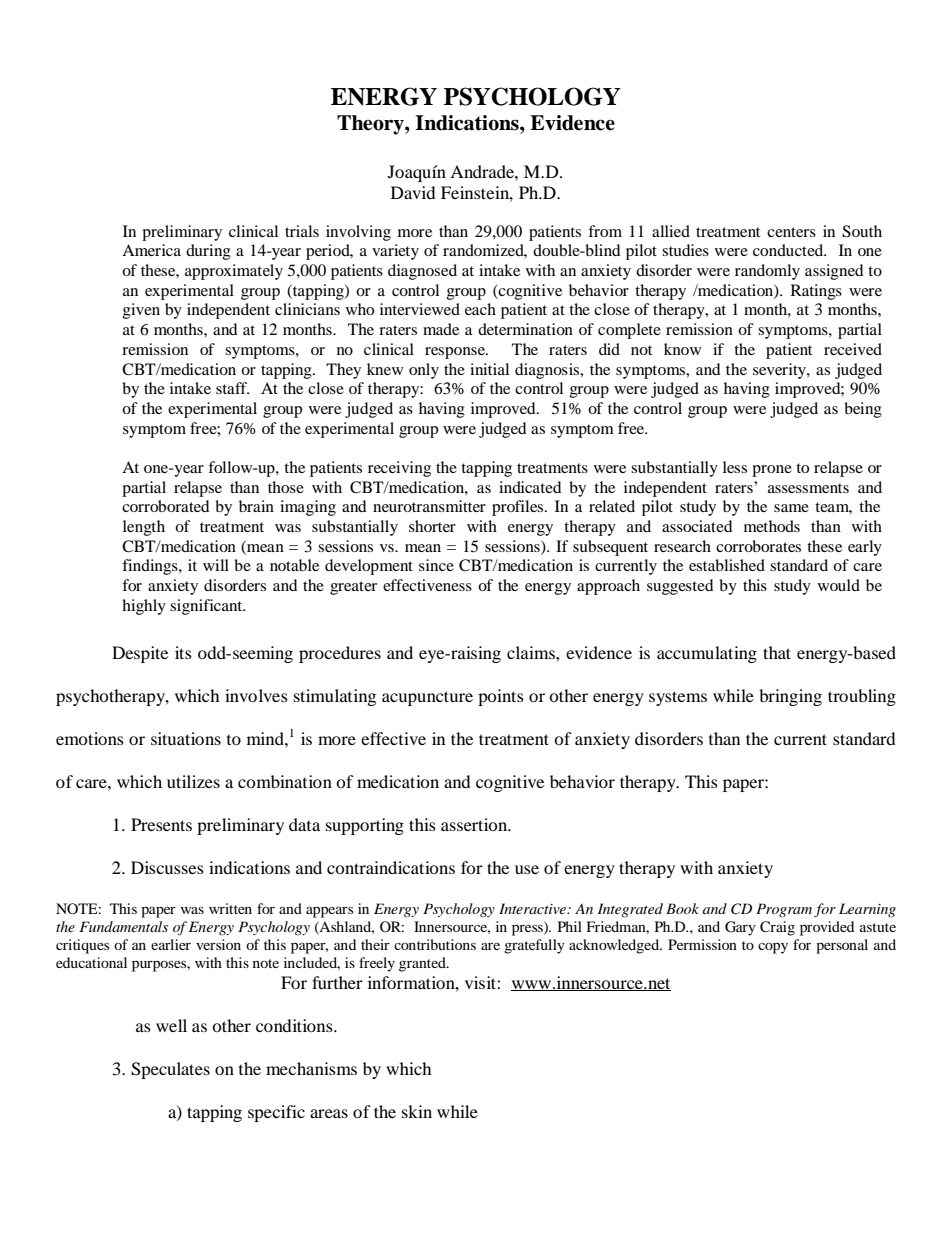 The height and width of the screenshot is (1233, 952). Describe the element at coordinates (532, 652) in the screenshot. I see `claims` at that location.
